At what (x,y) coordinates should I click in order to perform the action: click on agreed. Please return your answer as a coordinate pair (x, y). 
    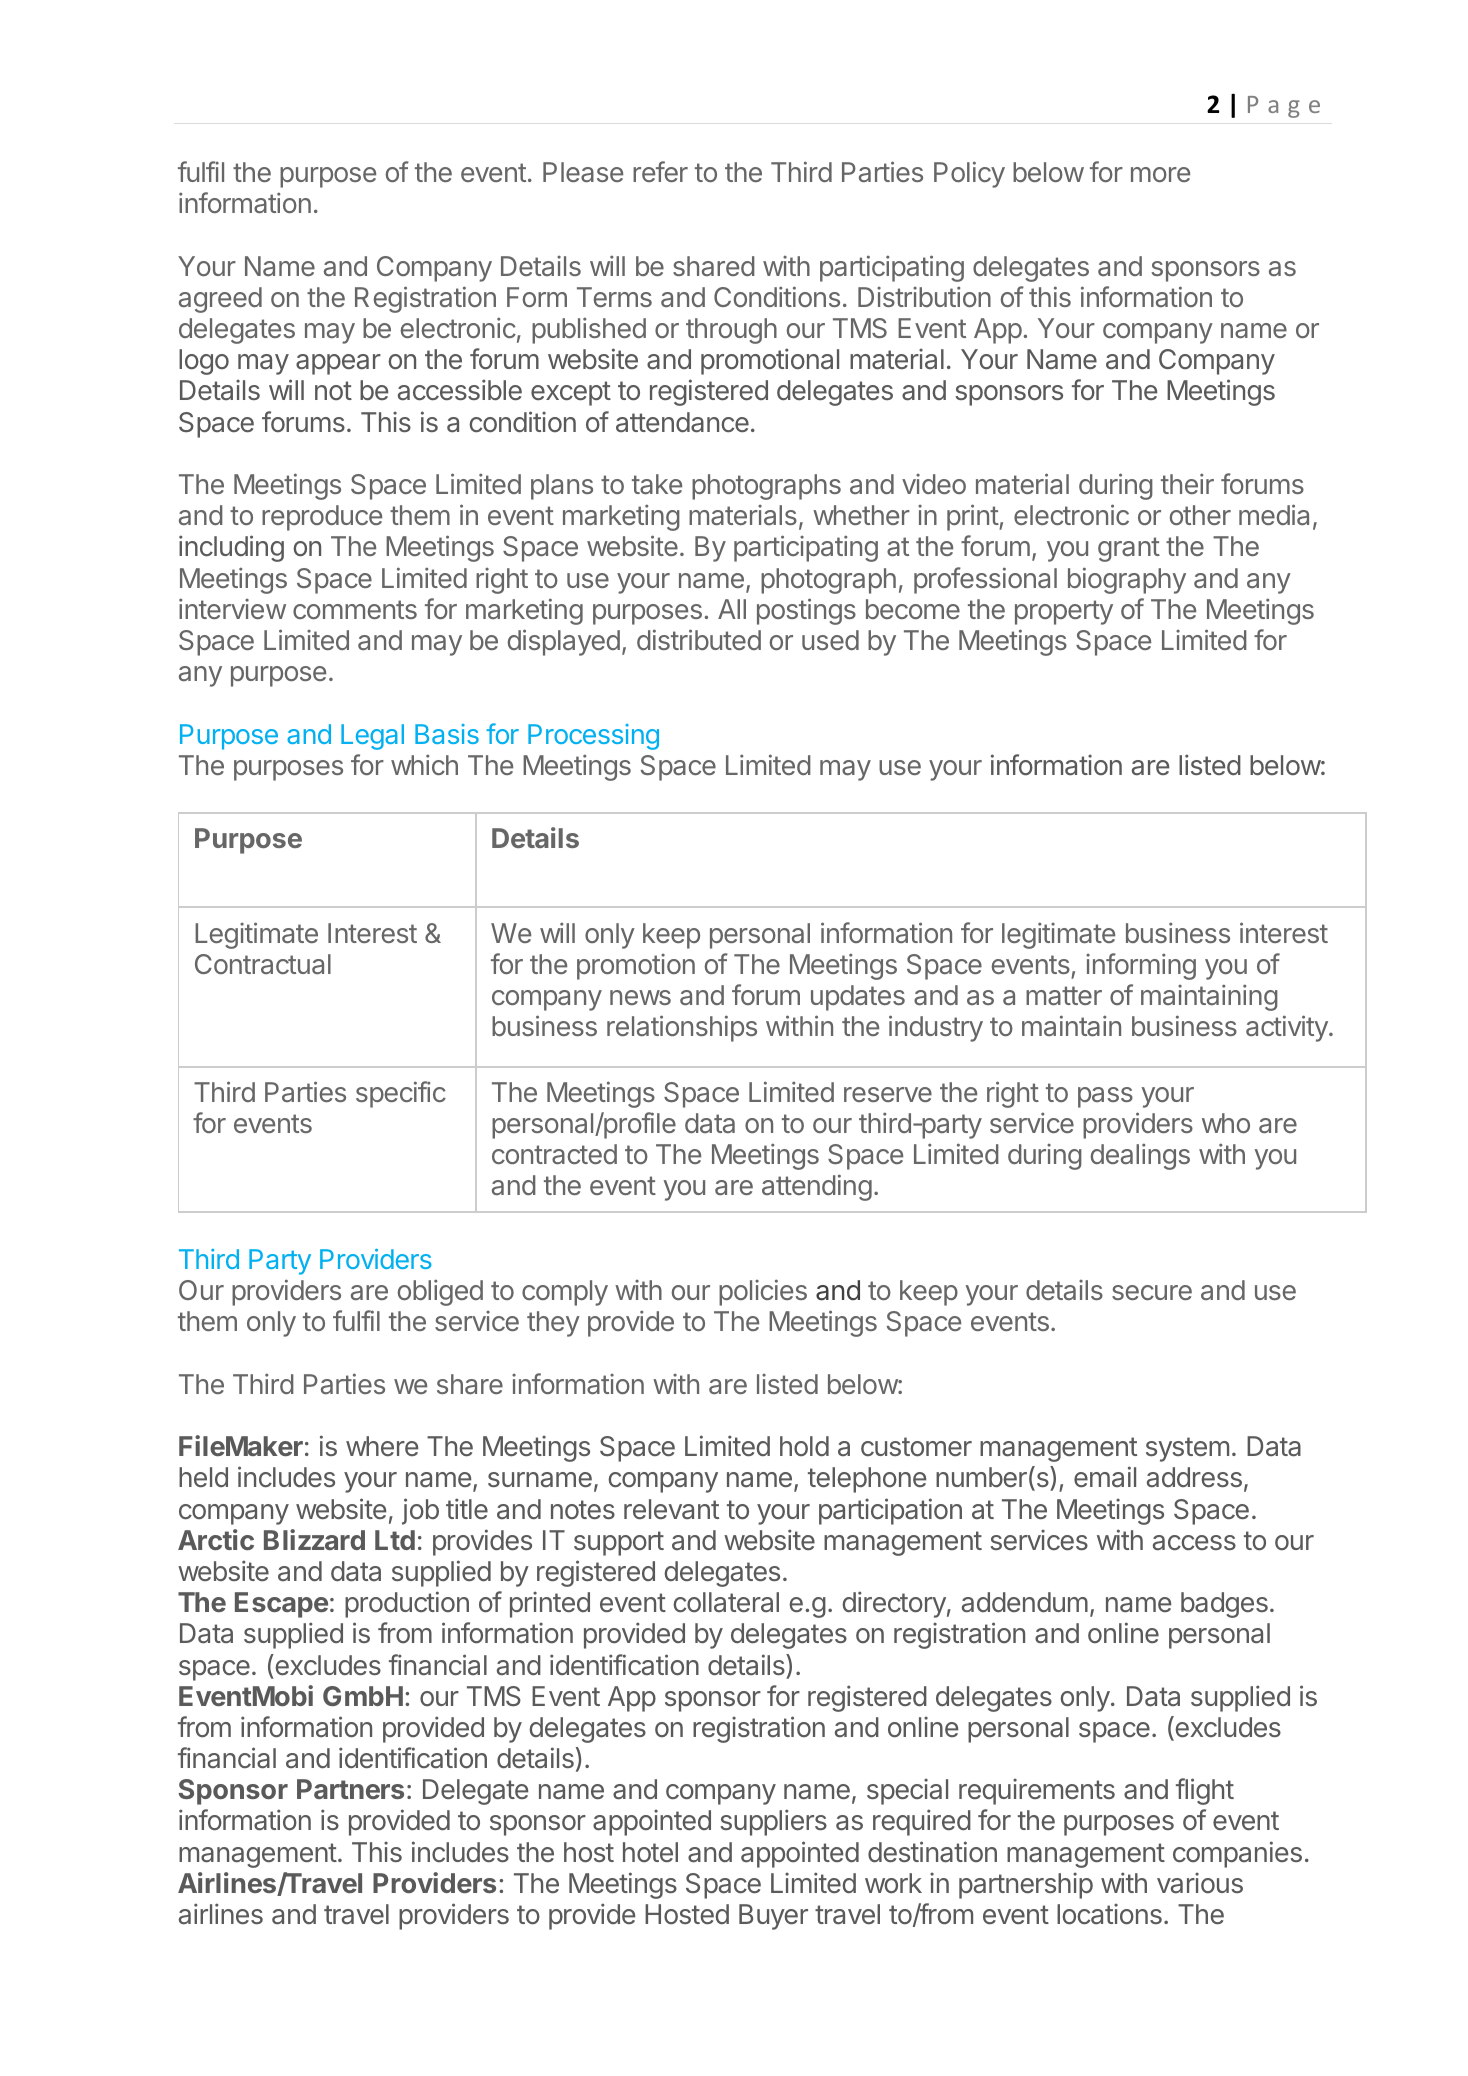
    Looking at the image, I should click on (220, 300).
